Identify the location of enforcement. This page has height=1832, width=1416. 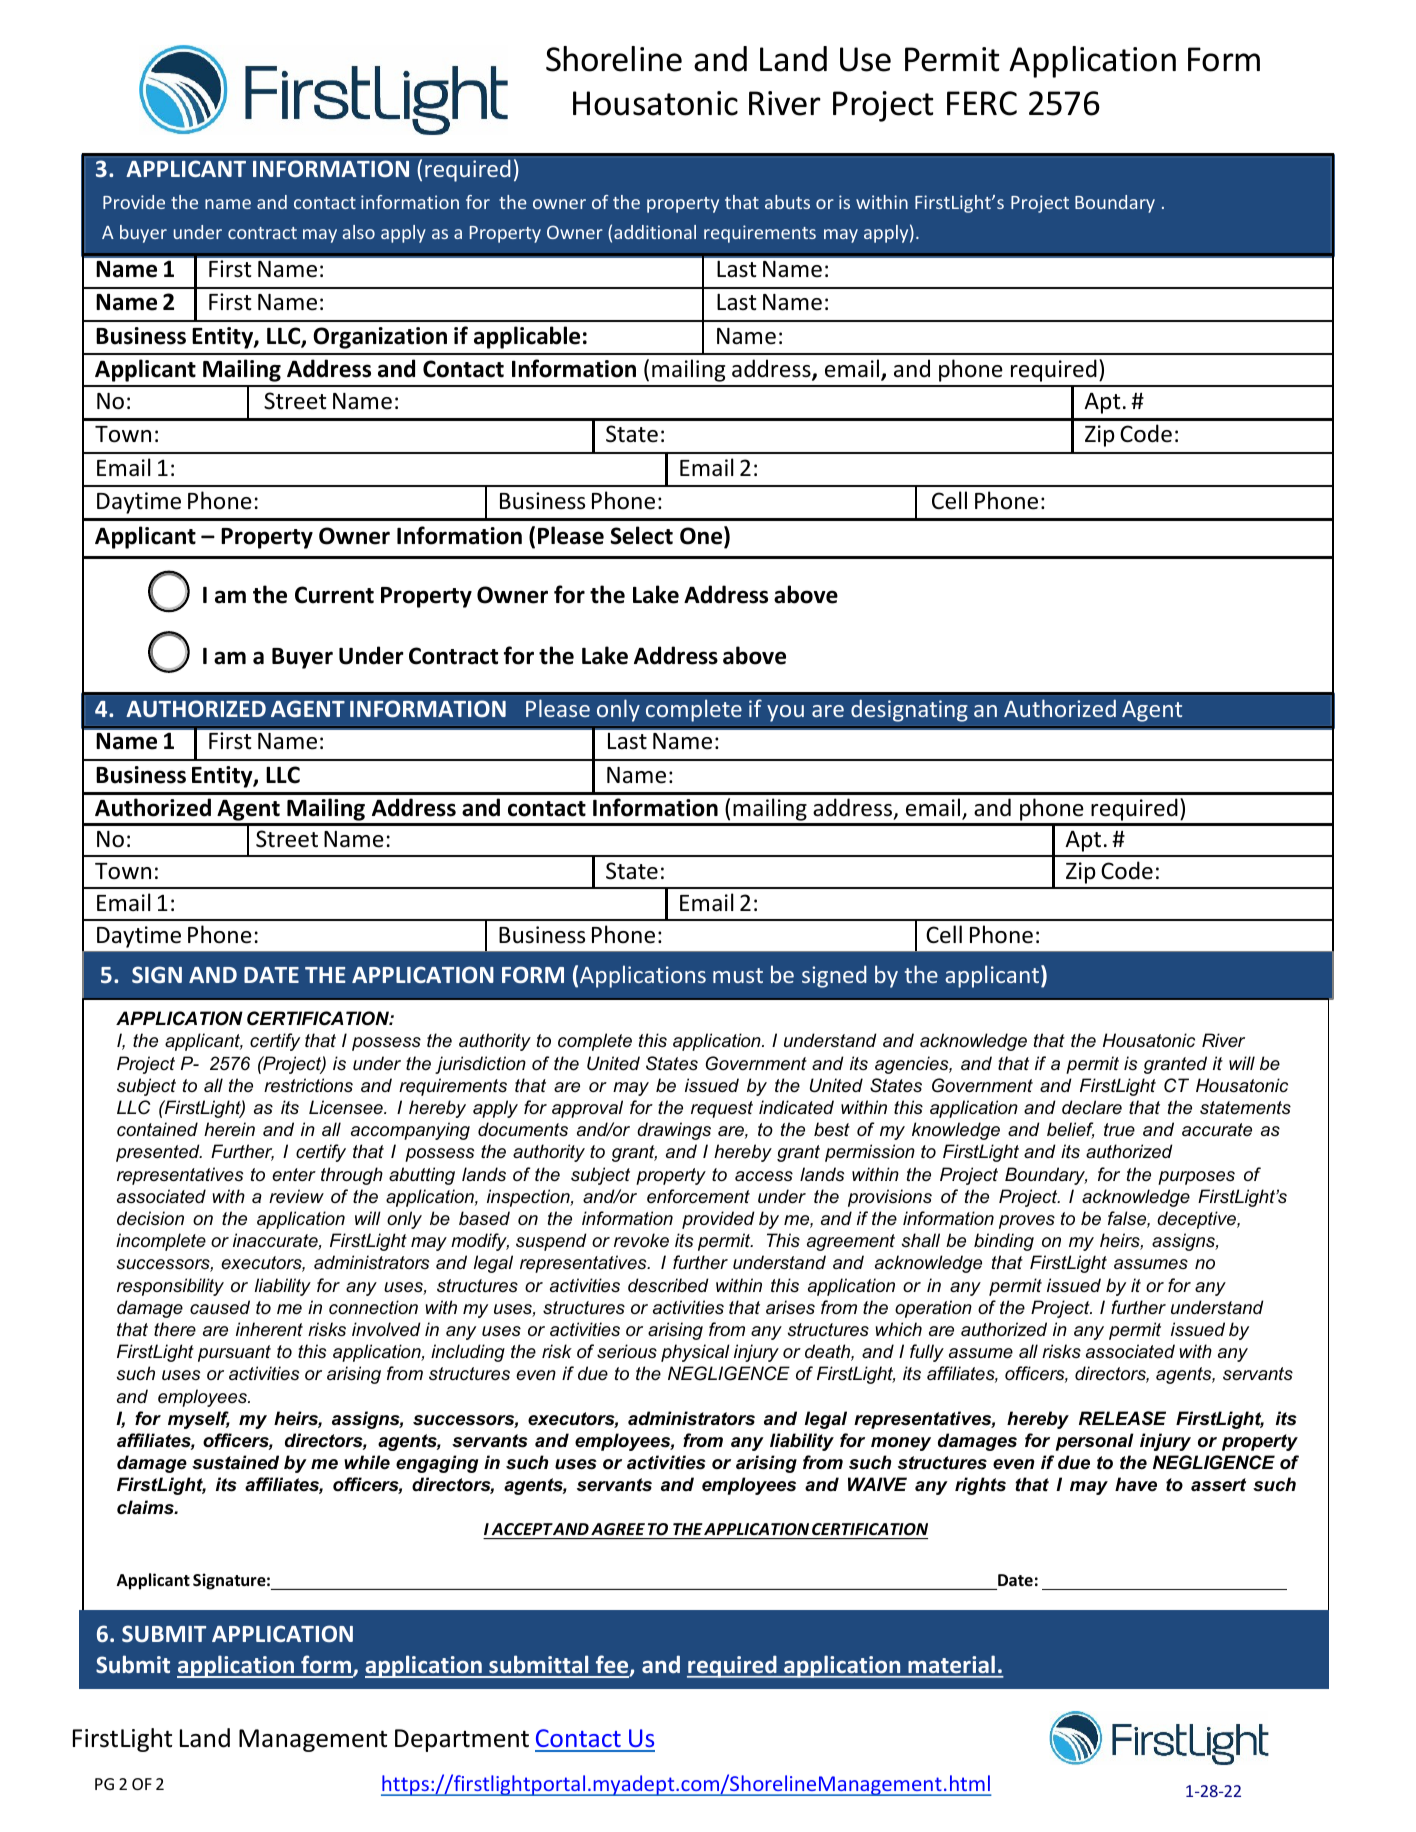
(698, 1196).
